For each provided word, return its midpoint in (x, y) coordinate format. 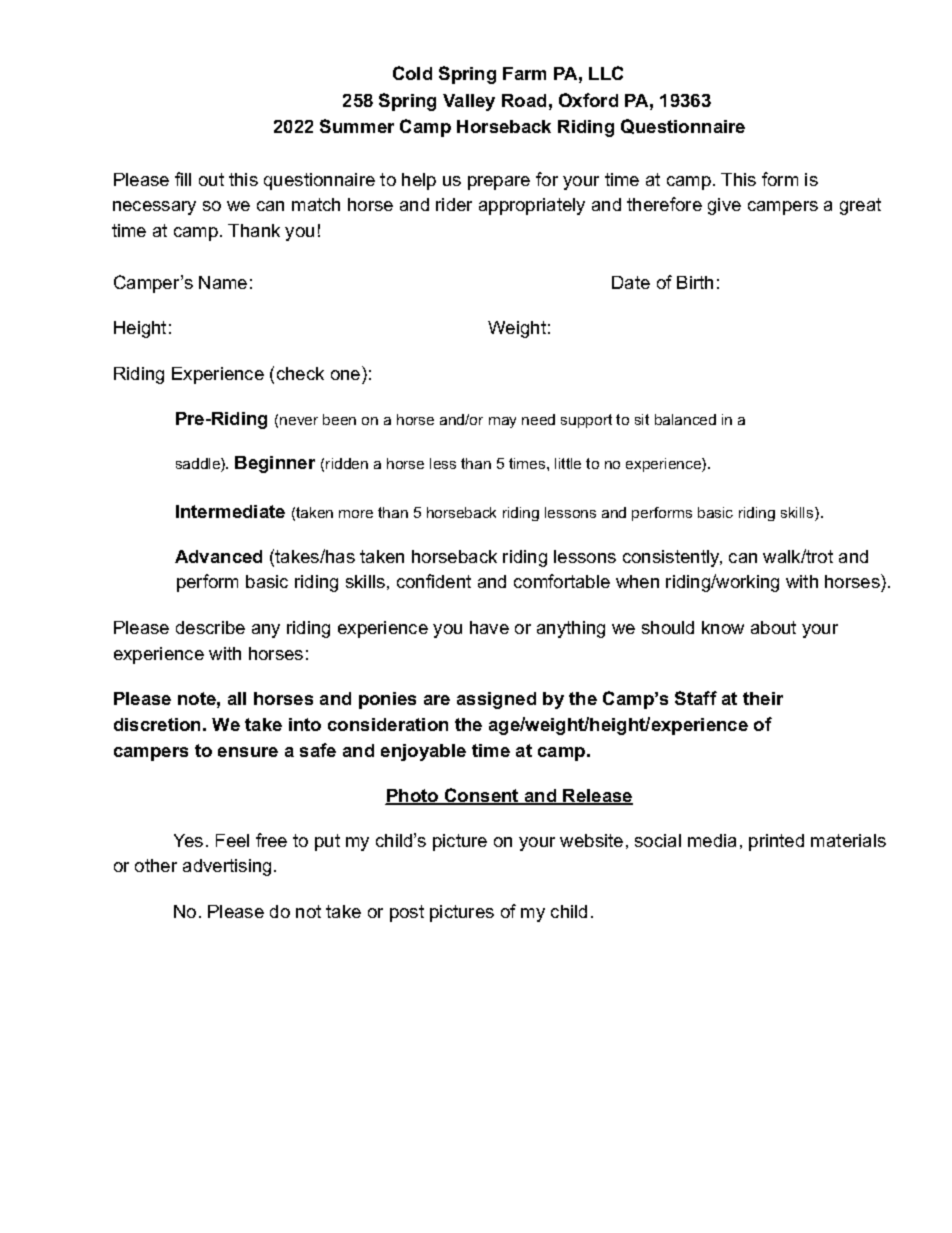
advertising (227, 867)
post (407, 913)
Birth (695, 282)
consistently (672, 558)
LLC (606, 73)
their (763, 698)
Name (223, 282)
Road (524, 100)
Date (631, 282)
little (568, 463)
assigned (496, 700)
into (305, 724)
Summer (357, 126)
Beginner (275, 464)
